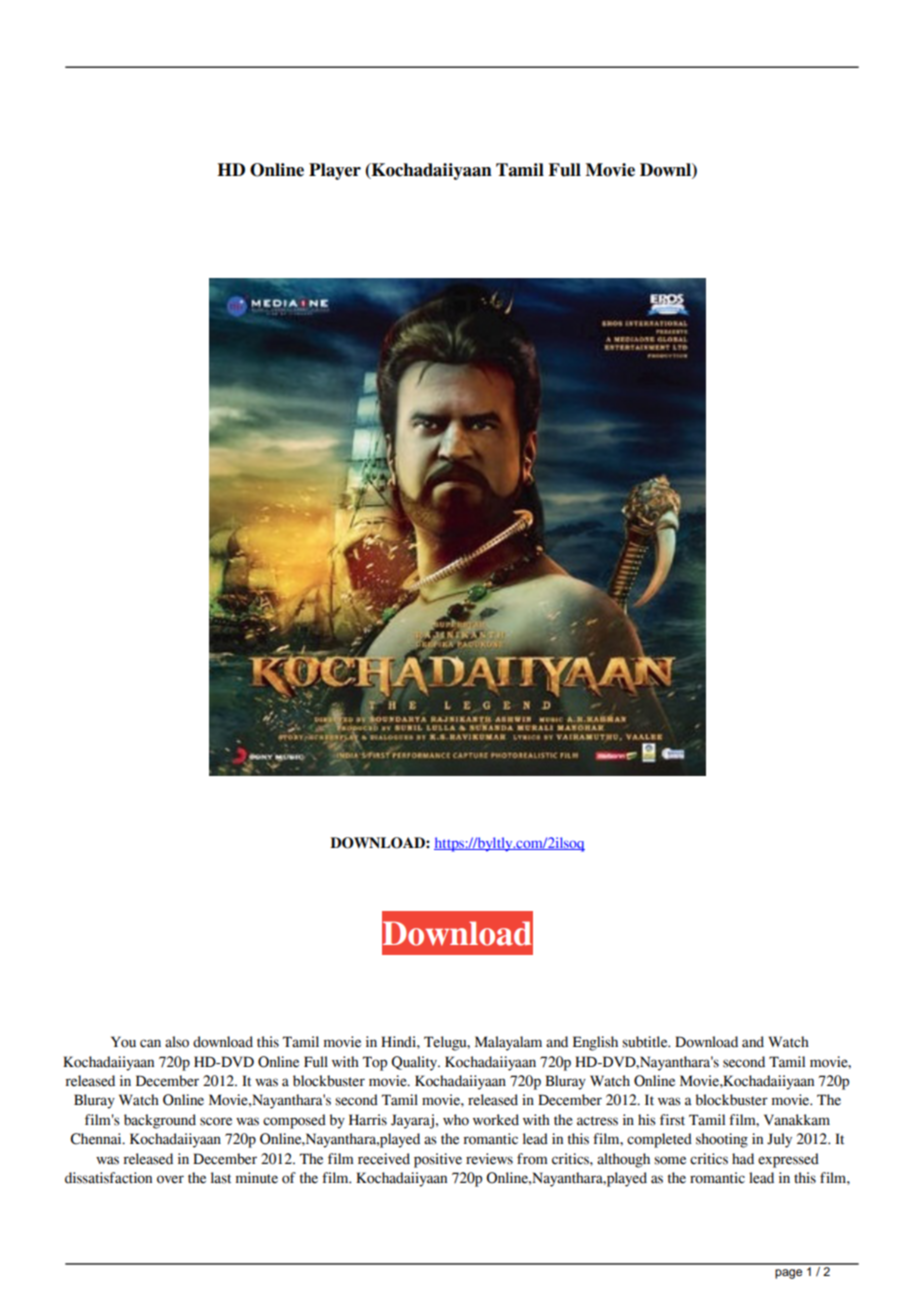  I want to click on over, so click(170, 1179).
